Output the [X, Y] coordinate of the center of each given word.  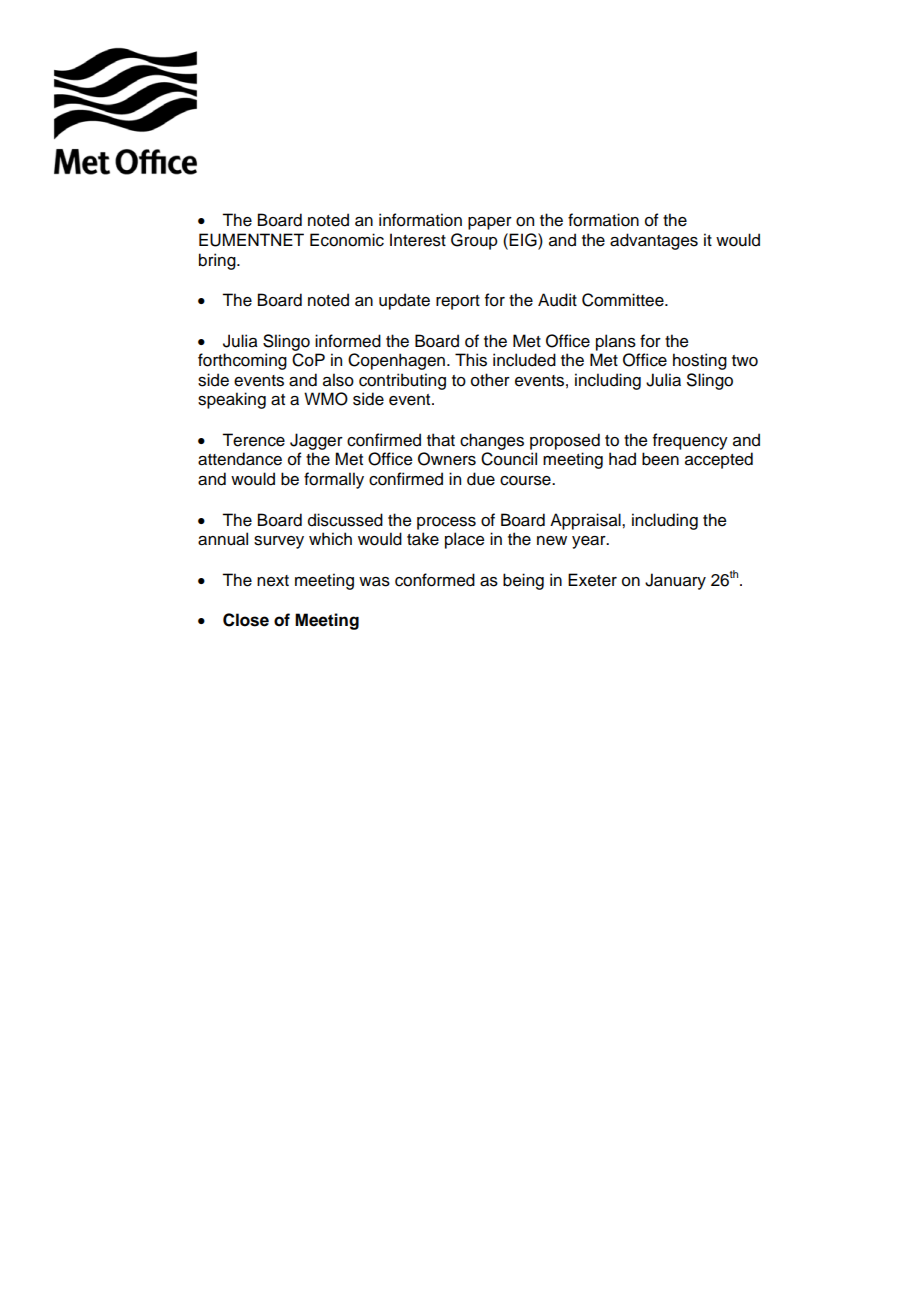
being [523, 581]
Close [246, 620]
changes [492, 441]
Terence [253, 440]
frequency [690, 441]
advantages [654, 241]
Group [474, 241]
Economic [347, 240]
